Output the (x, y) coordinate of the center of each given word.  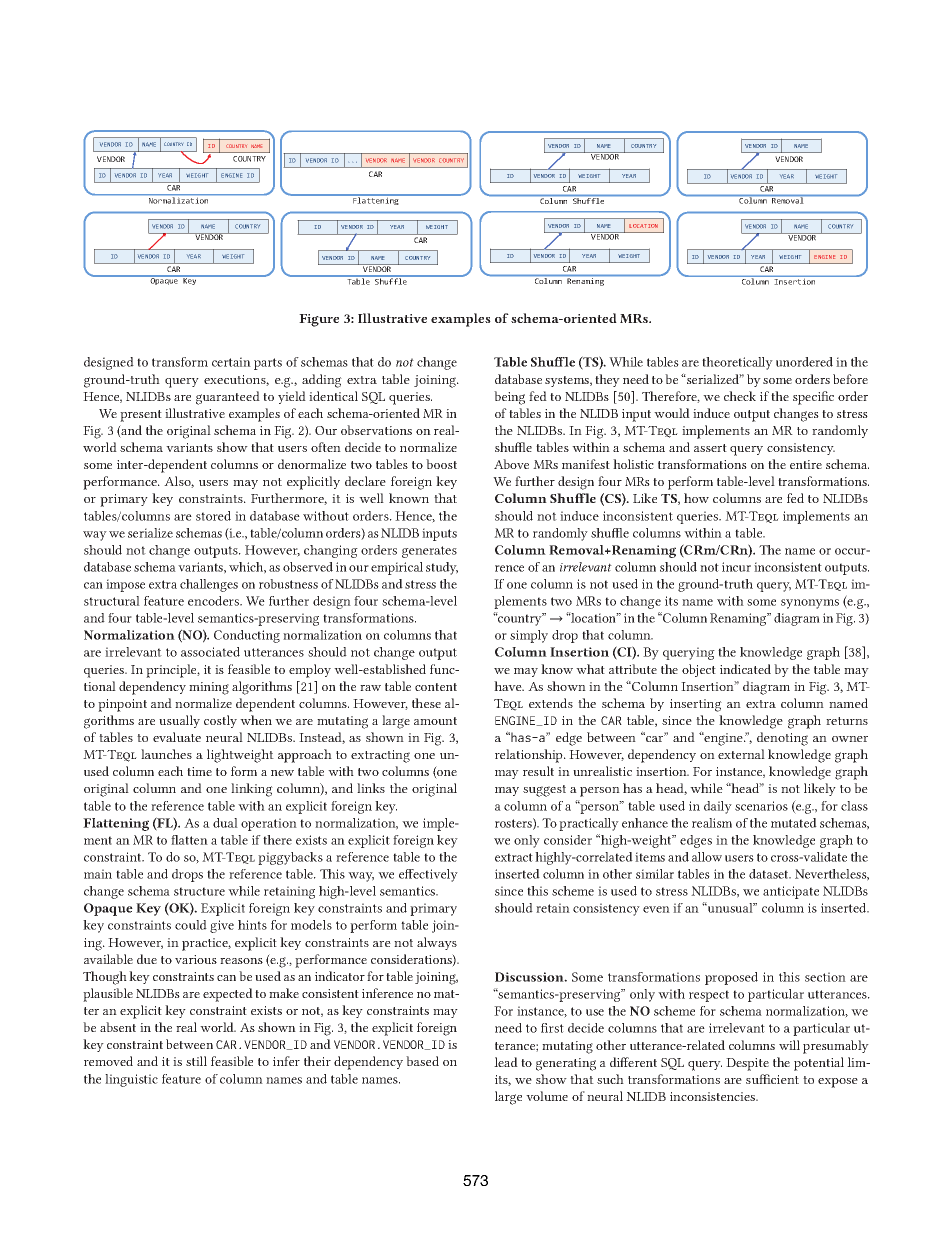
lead (506, 1062)
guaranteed (228, 398)
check (740, 396)
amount (435, 721)
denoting (782, 739)
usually (179, 721)
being (509, 398)
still (196, 1061)
